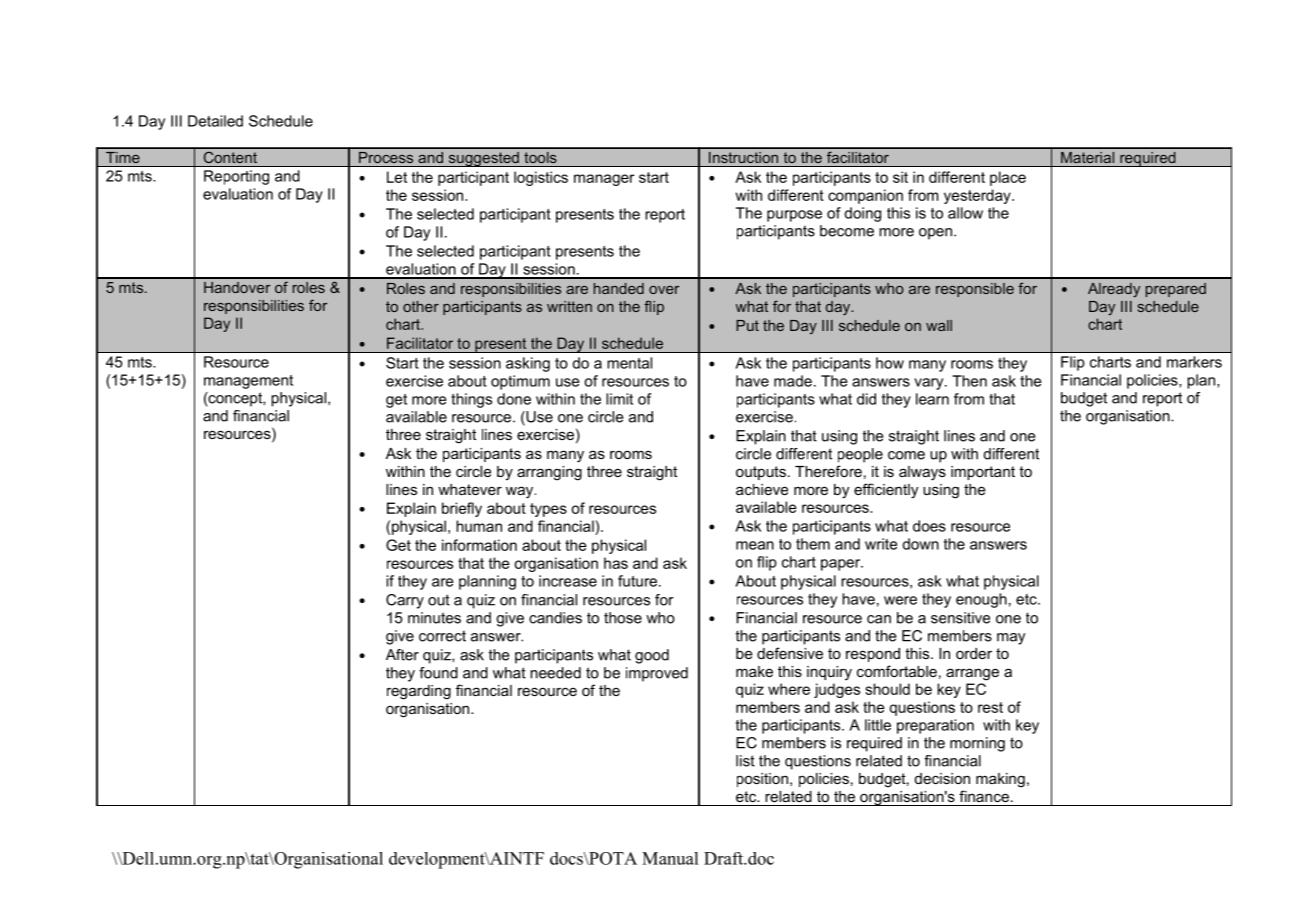 The height and width of the screenshot is (924, 1308). What do you see at coordinates (397, 177) in the screenshot?
I see `Let` at bounding box center [397, 177].
